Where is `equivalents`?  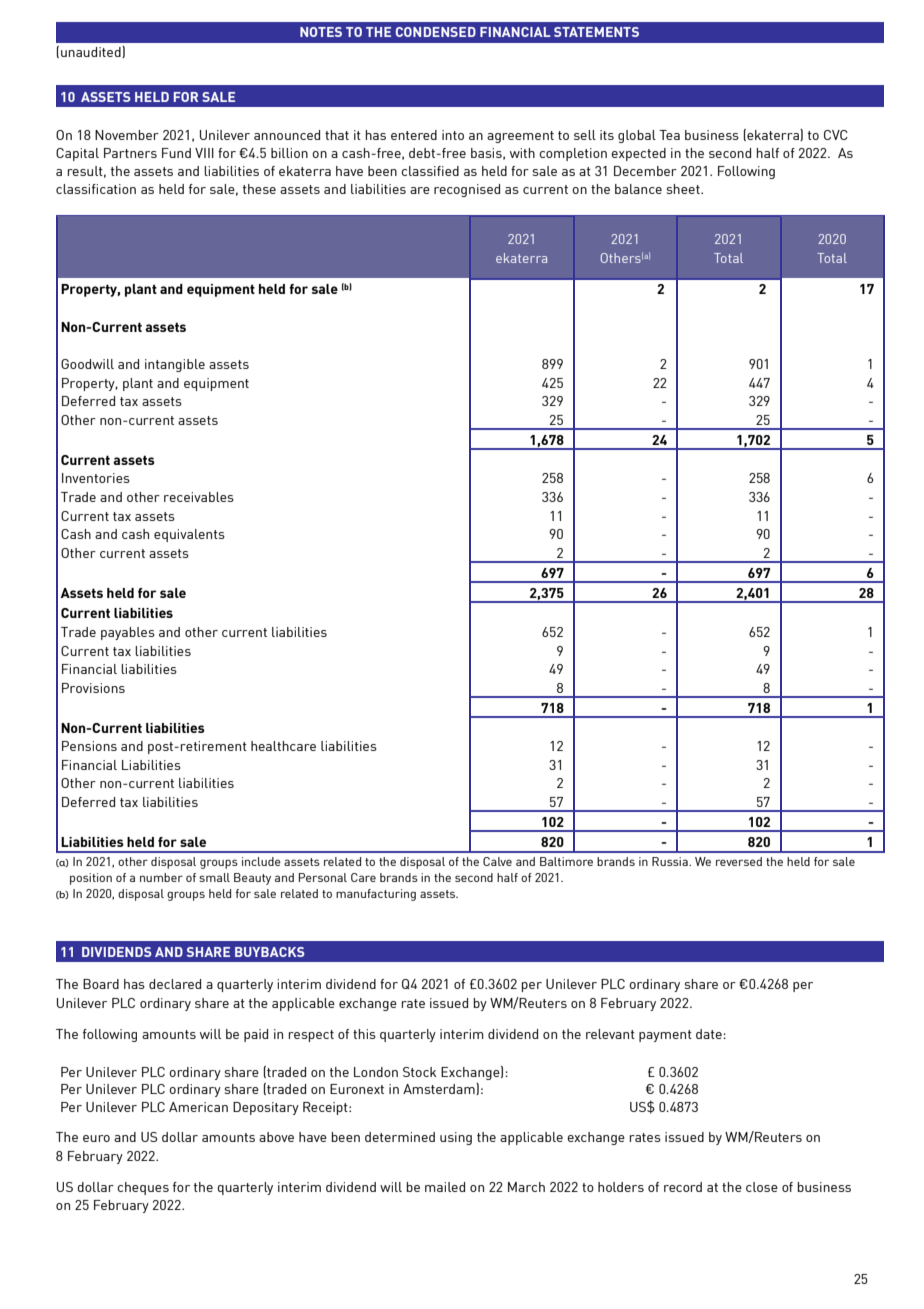
equivalents is located at coordinates (189, 535).
